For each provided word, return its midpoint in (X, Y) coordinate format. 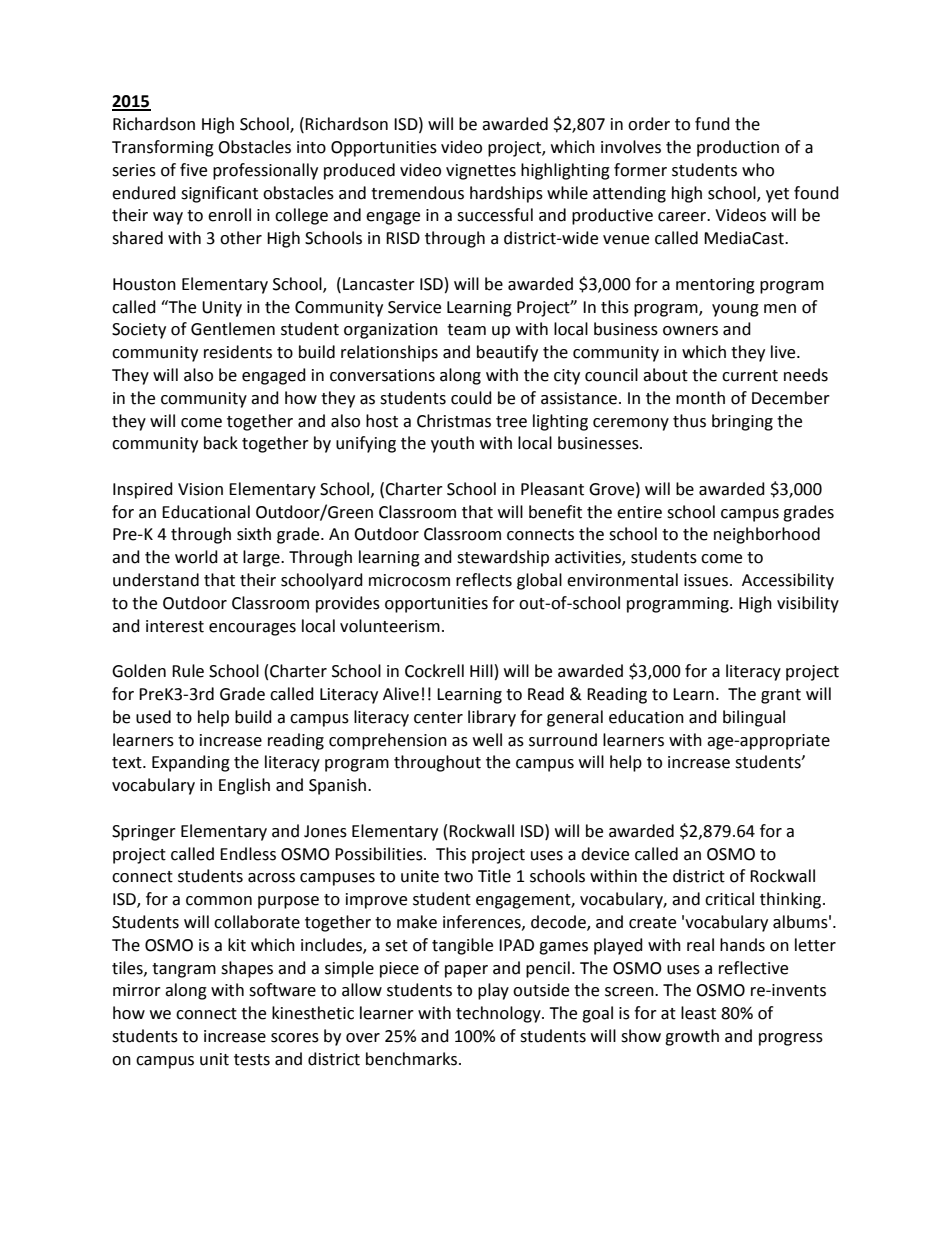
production (738, 148)
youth (452, 444)
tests (252, 1060)
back (221, 443)
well (487, 740)
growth (692, 1037)
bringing (742, 422)
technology (499, 1014)
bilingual (754, 718)
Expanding (191, 763)
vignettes (481, 172)
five (193, 170)
